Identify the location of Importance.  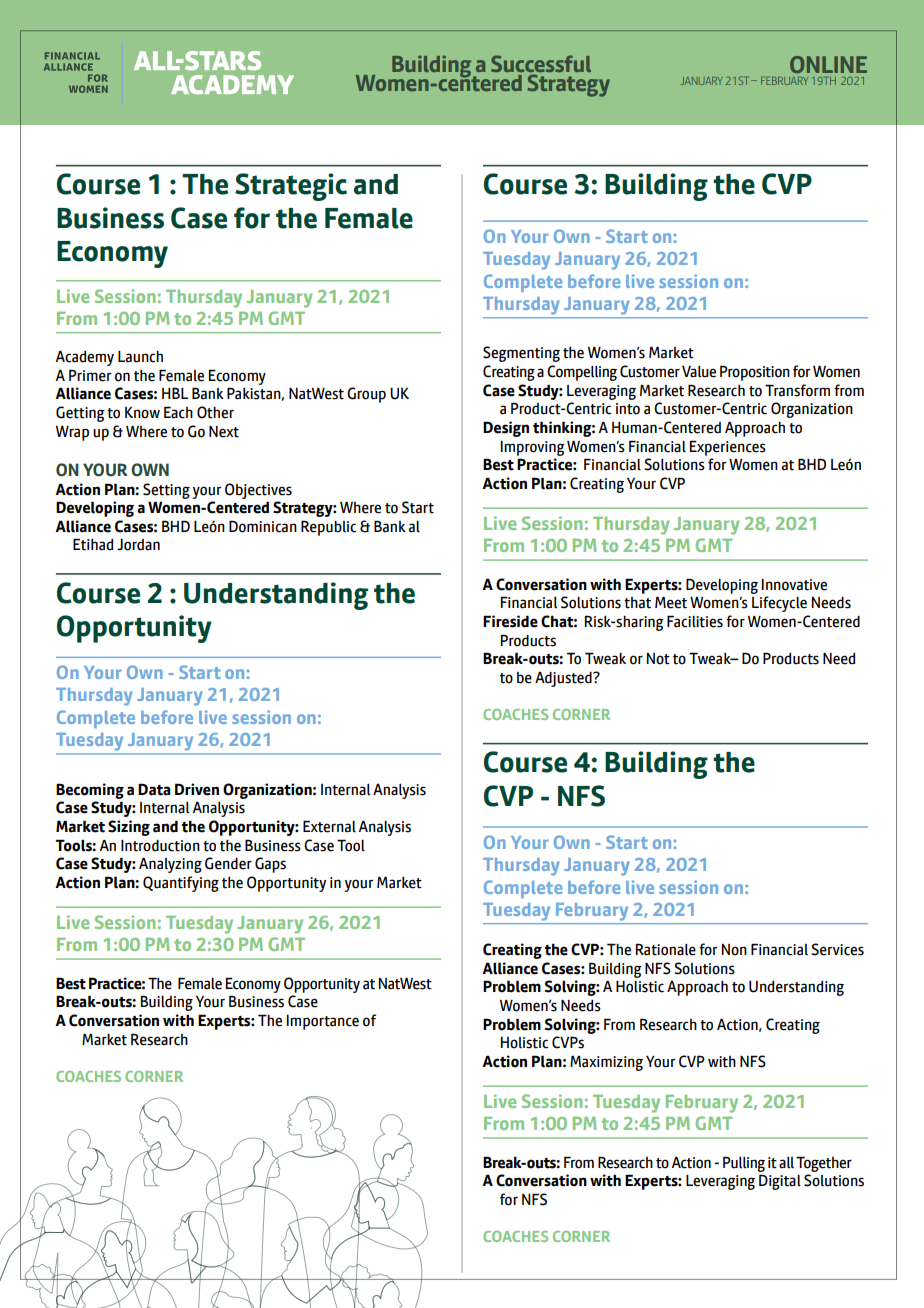
(323, 1022).
